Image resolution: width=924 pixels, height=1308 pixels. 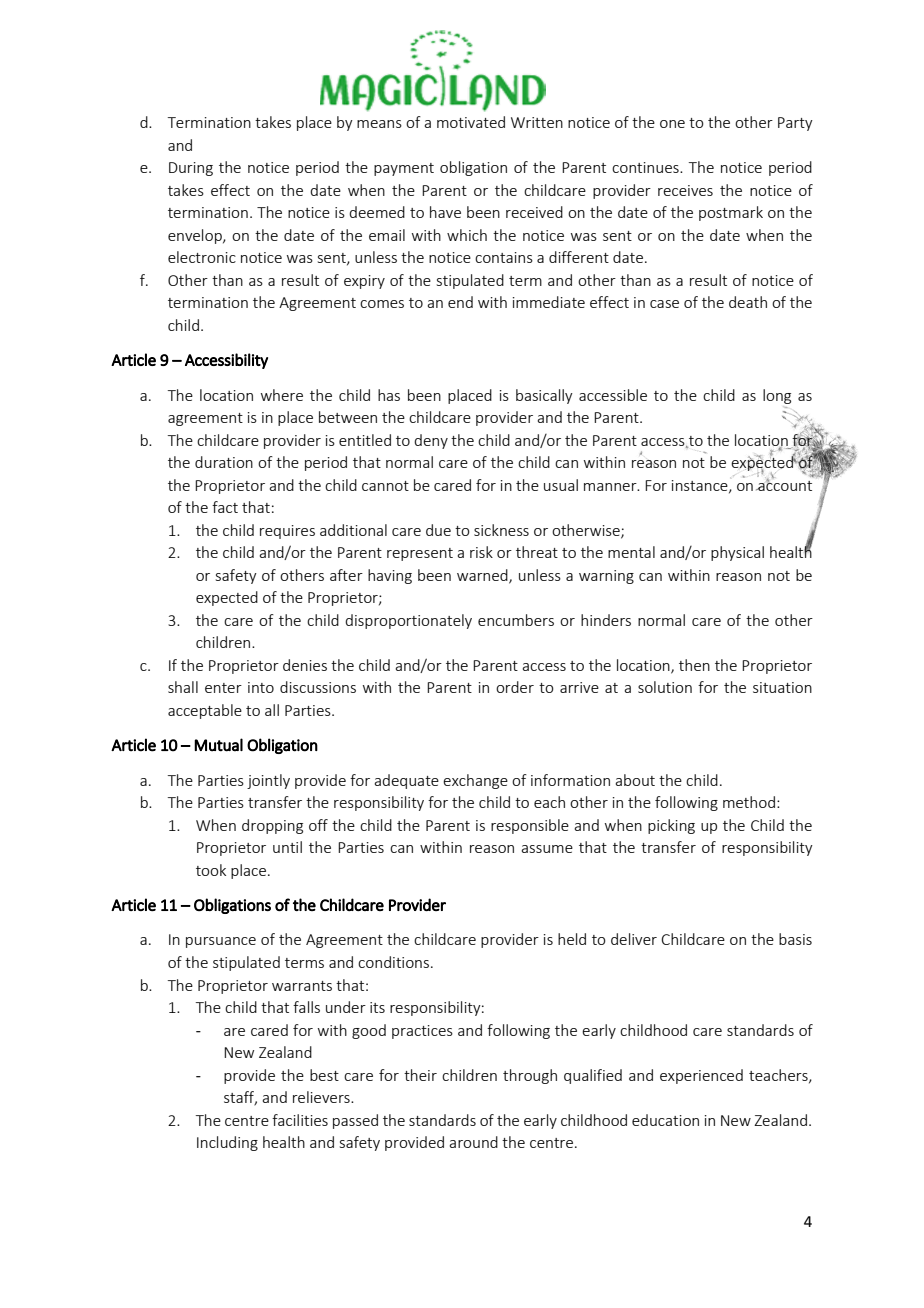 What do you see at coordinates (685, 190) in the screenshot?
I see `receives` at bounding box center [685, 190].
